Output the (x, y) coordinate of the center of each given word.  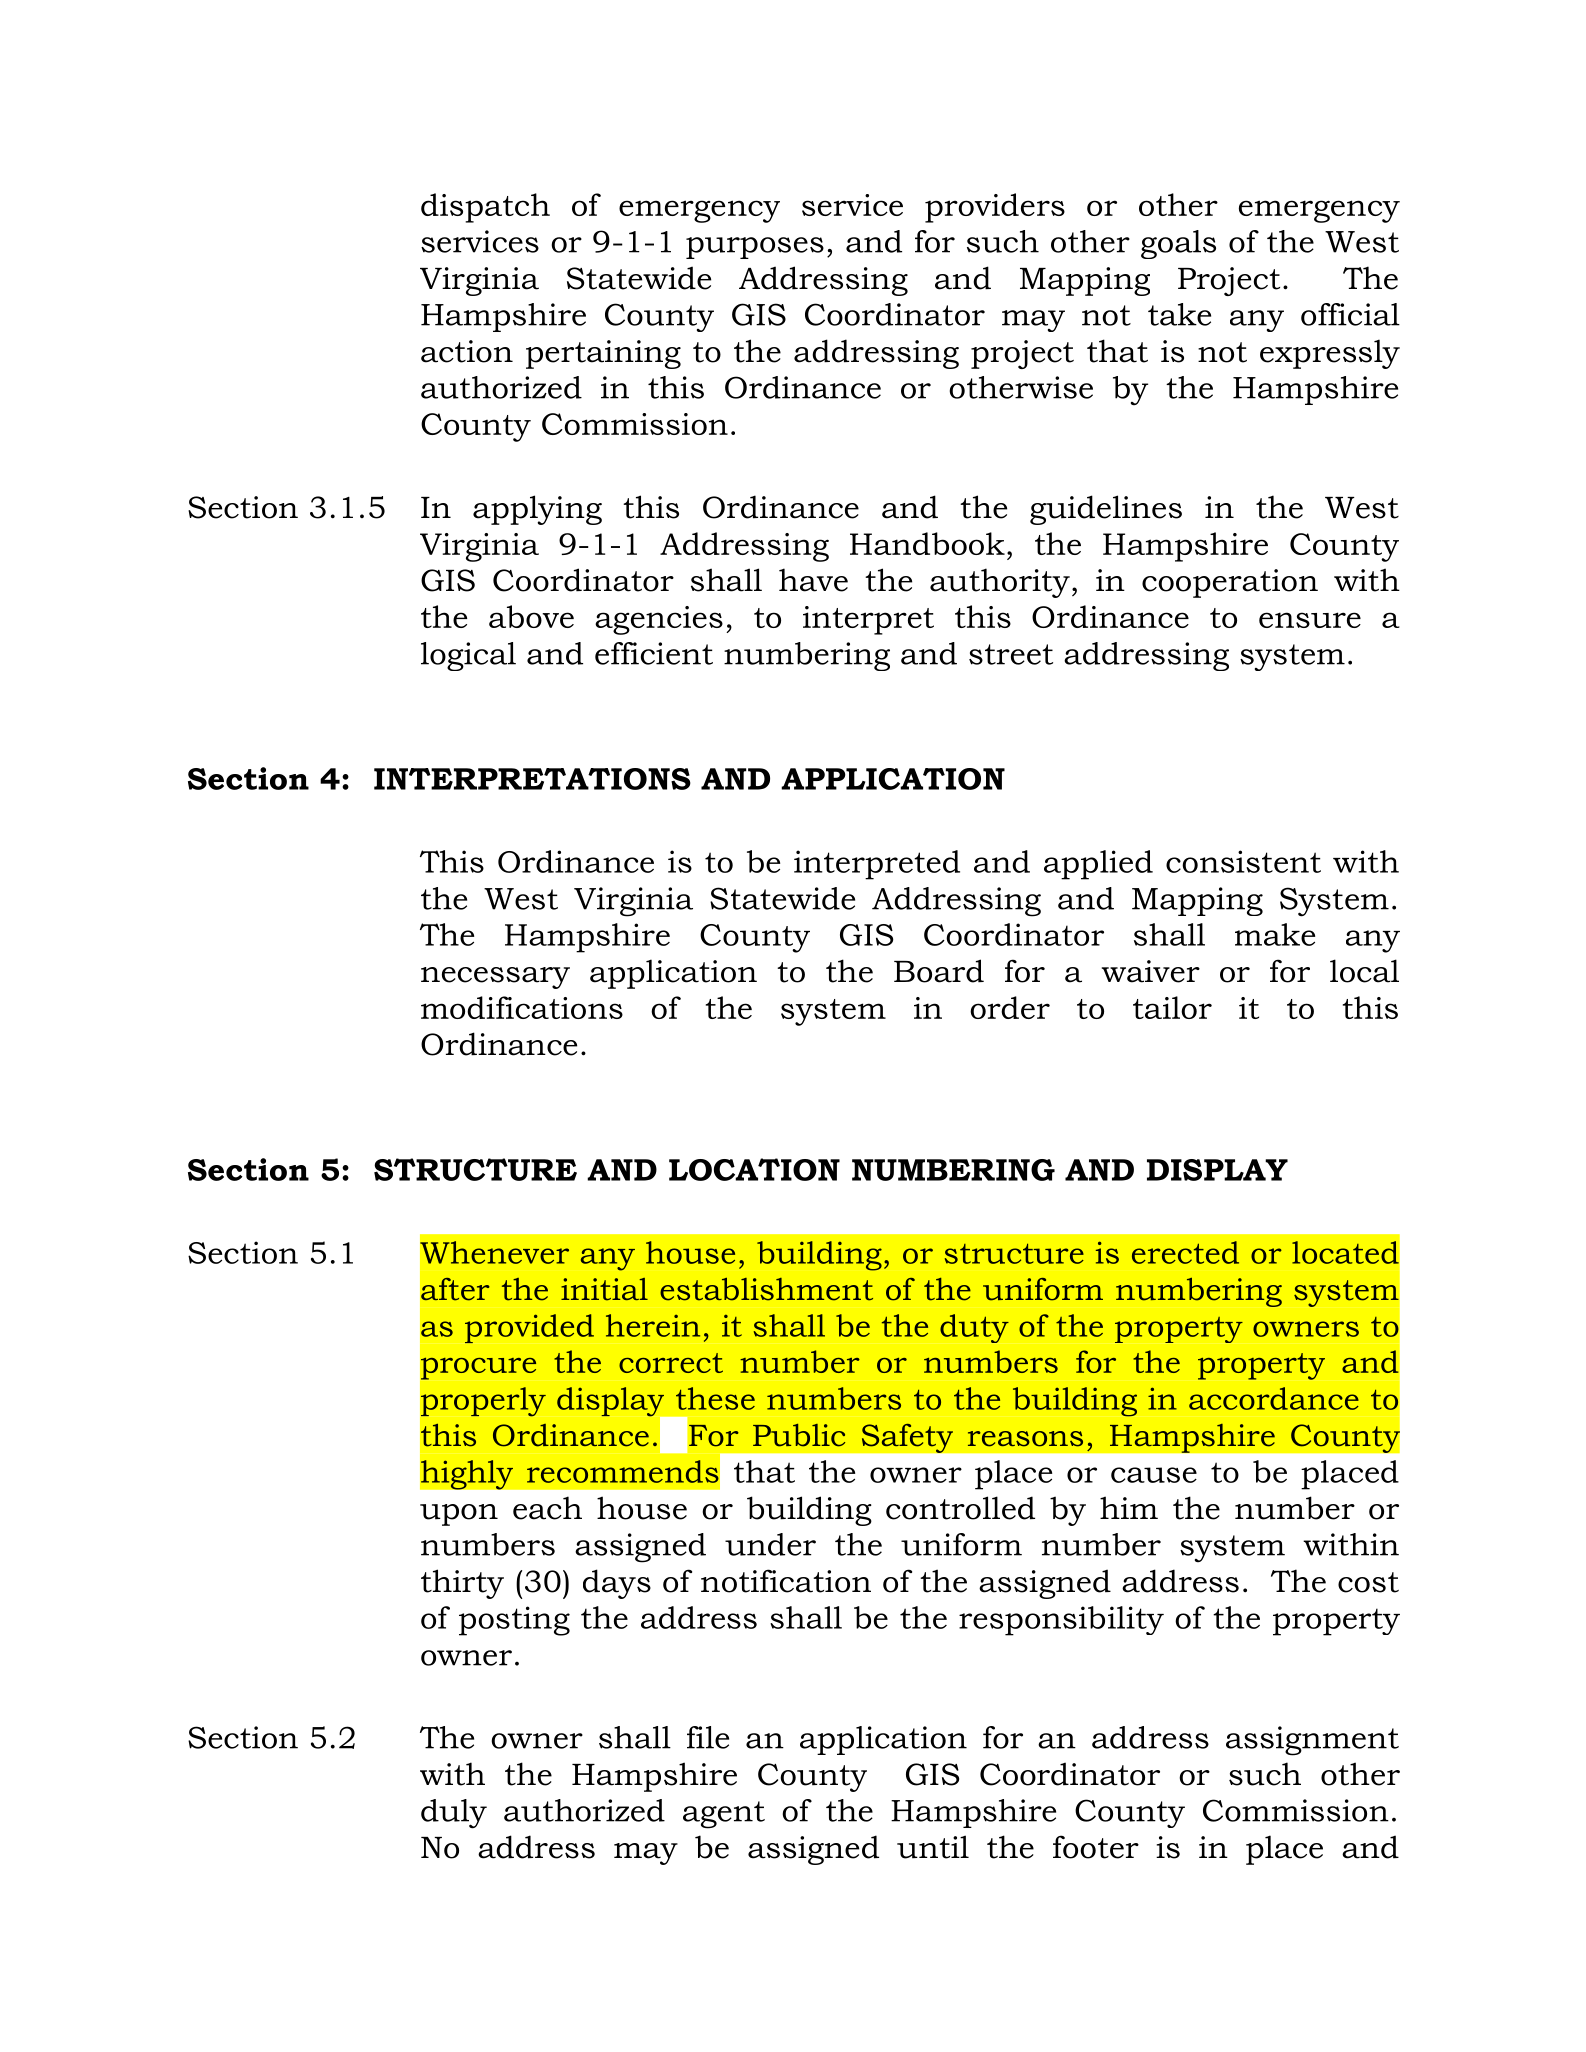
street (1011, 654)
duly (454, 1814)
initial (604, 1289)
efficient (654, 653)
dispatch (485, 208)
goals (1178, 244)
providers (995, 208)
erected (1185, 1252)
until (933, 1847)
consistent (1243, 861)
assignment (1312, 1741)
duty (974, 1328)
